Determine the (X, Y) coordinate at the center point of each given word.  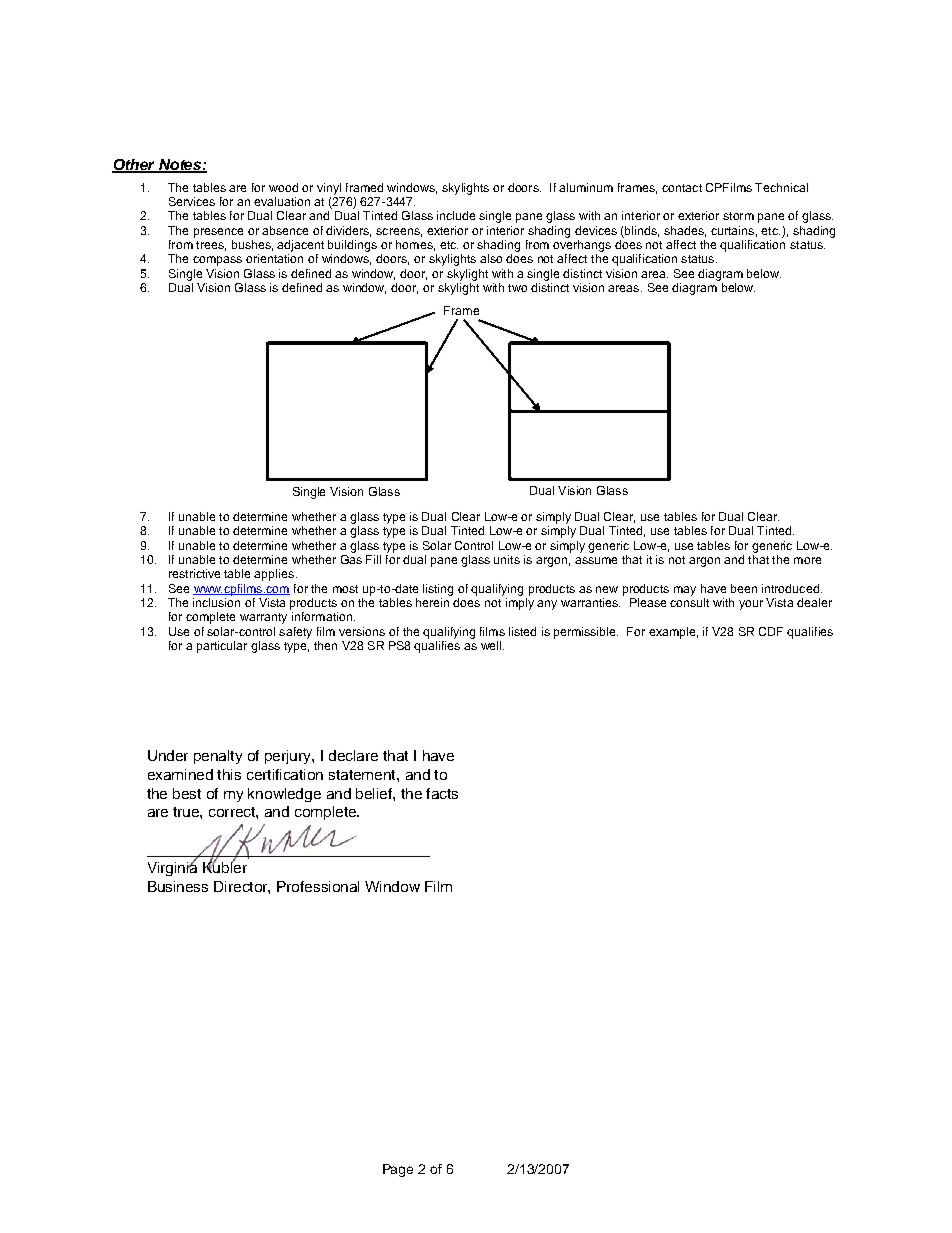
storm (738, 216)
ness (192, 888)
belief (375, 793)
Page (398, 1170)
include (456, 215)
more (807, 560)
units (507, 559)
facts (442, 793)
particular (222, 647)
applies (275, 575)
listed (522, 631)
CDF (771, 631)
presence (218, 233)
